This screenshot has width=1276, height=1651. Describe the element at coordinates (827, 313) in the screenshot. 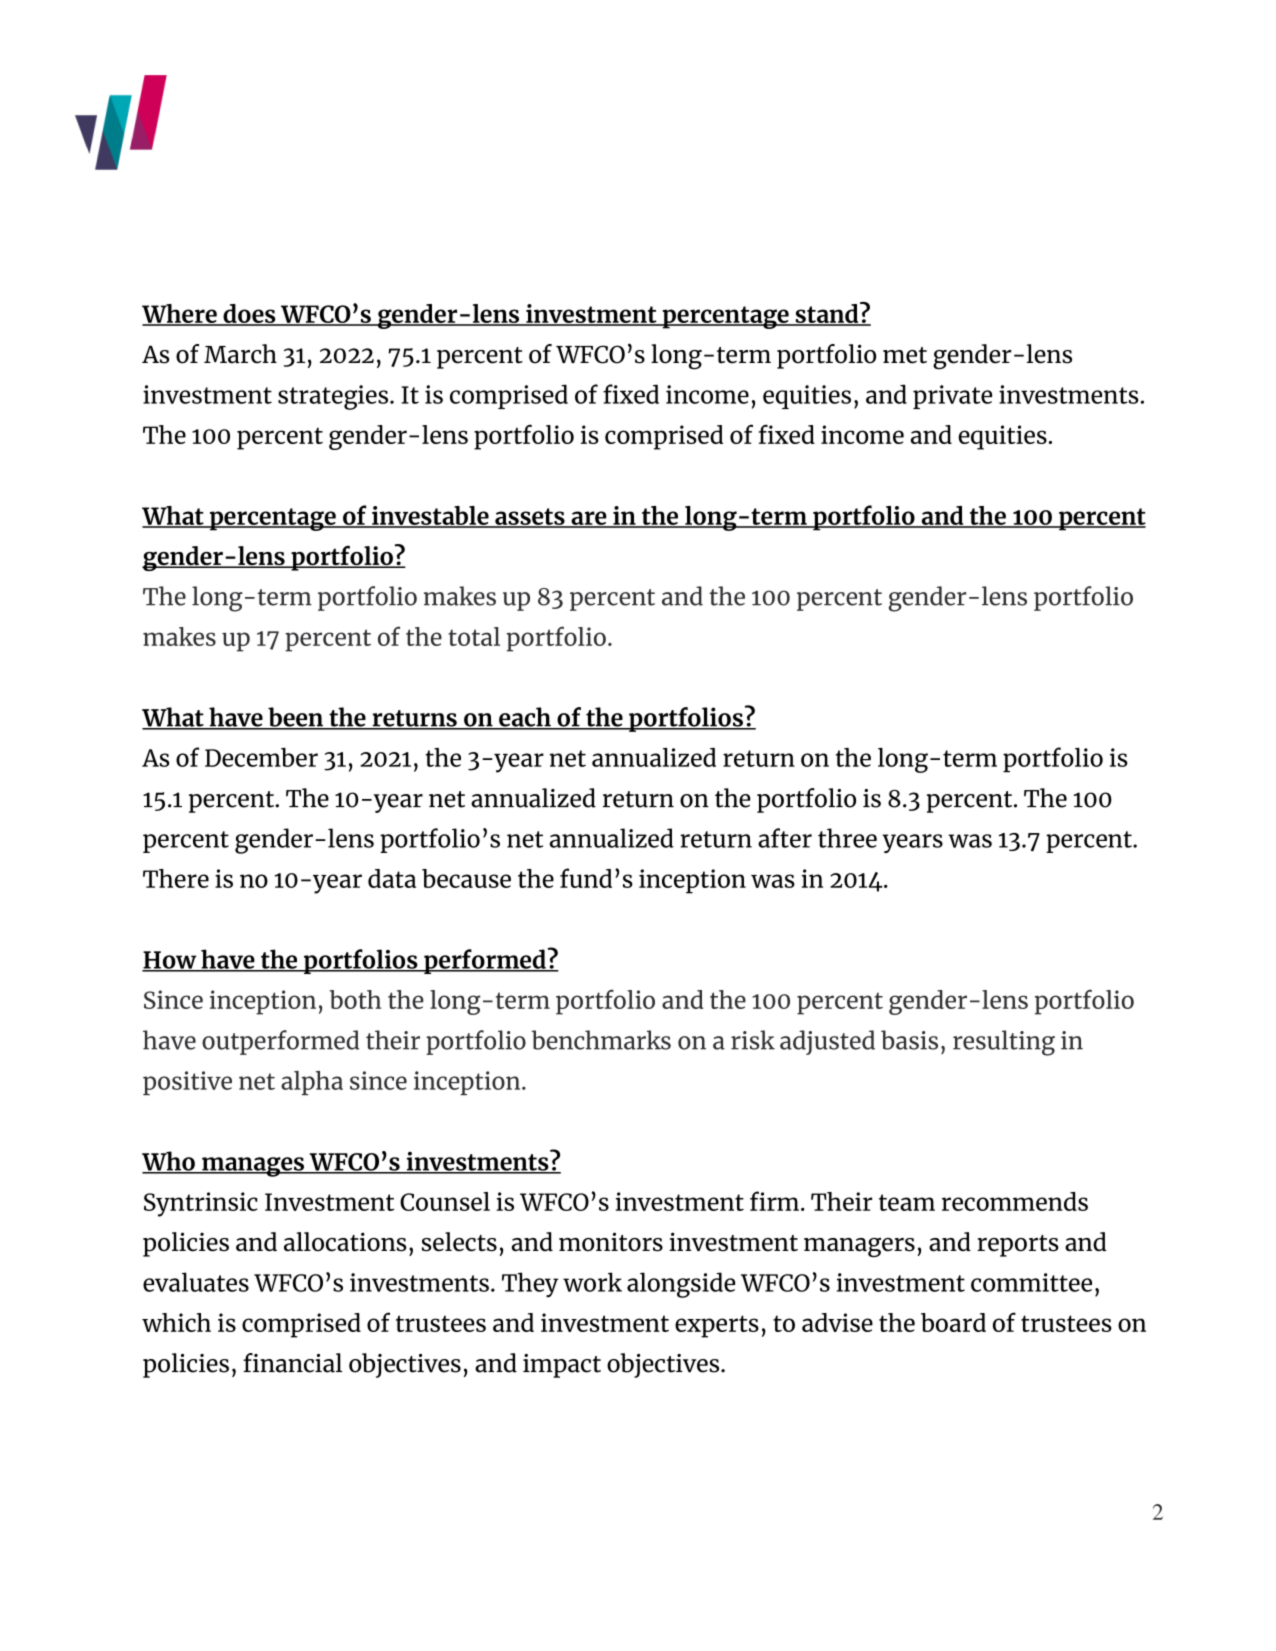

I see `stand` at that location.
